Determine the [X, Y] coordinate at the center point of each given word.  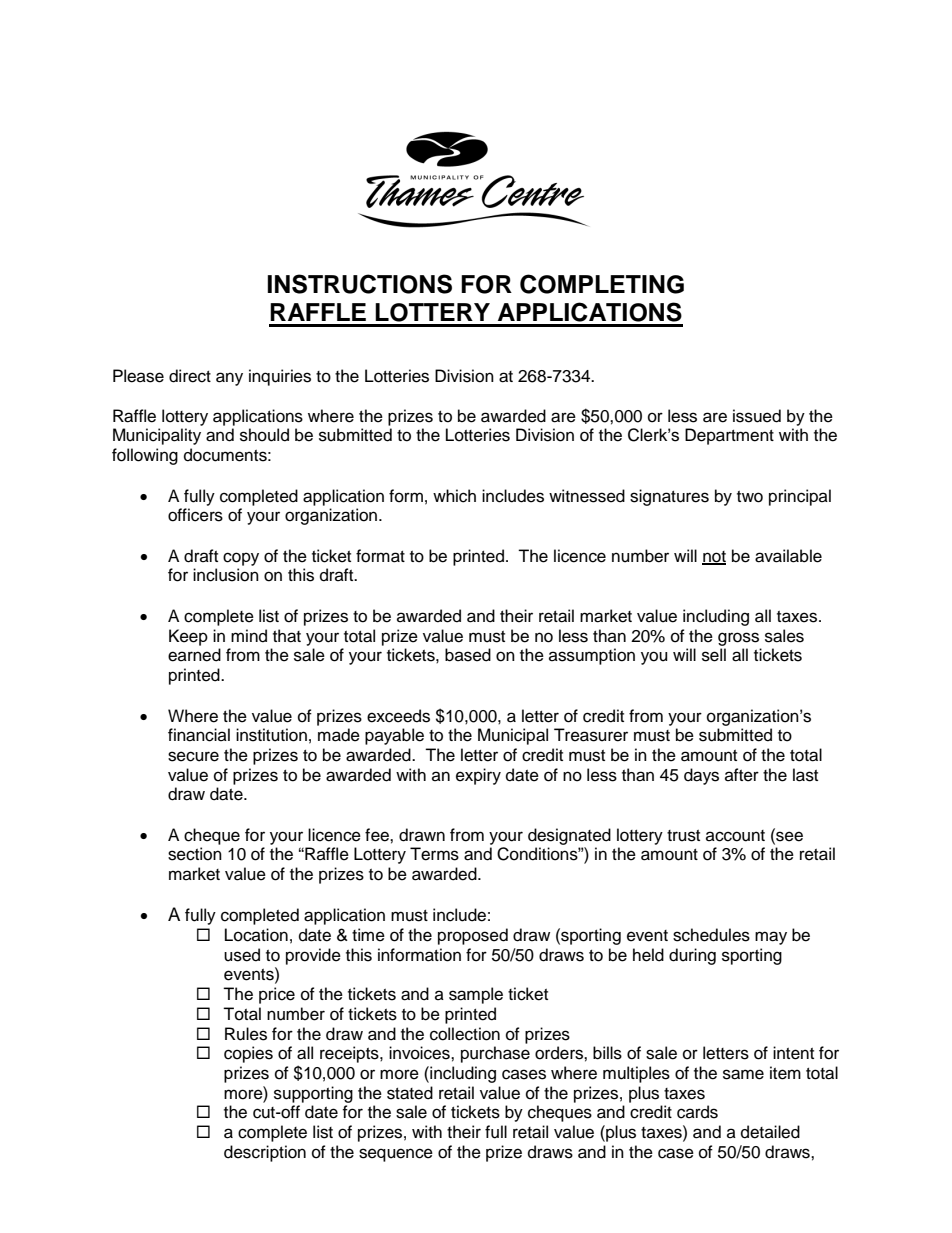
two [750, 497]
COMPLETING [602, 284]
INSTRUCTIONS [359, 284]
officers [195, 515]
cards [697, 1112]
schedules [711, 935]
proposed [473, 936]
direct [190, 376]
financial [199, 735]
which [454, 496]
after [742, 775]
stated [410, 1093]
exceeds [398, 716]
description [265, 1153]
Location [256, 935]
